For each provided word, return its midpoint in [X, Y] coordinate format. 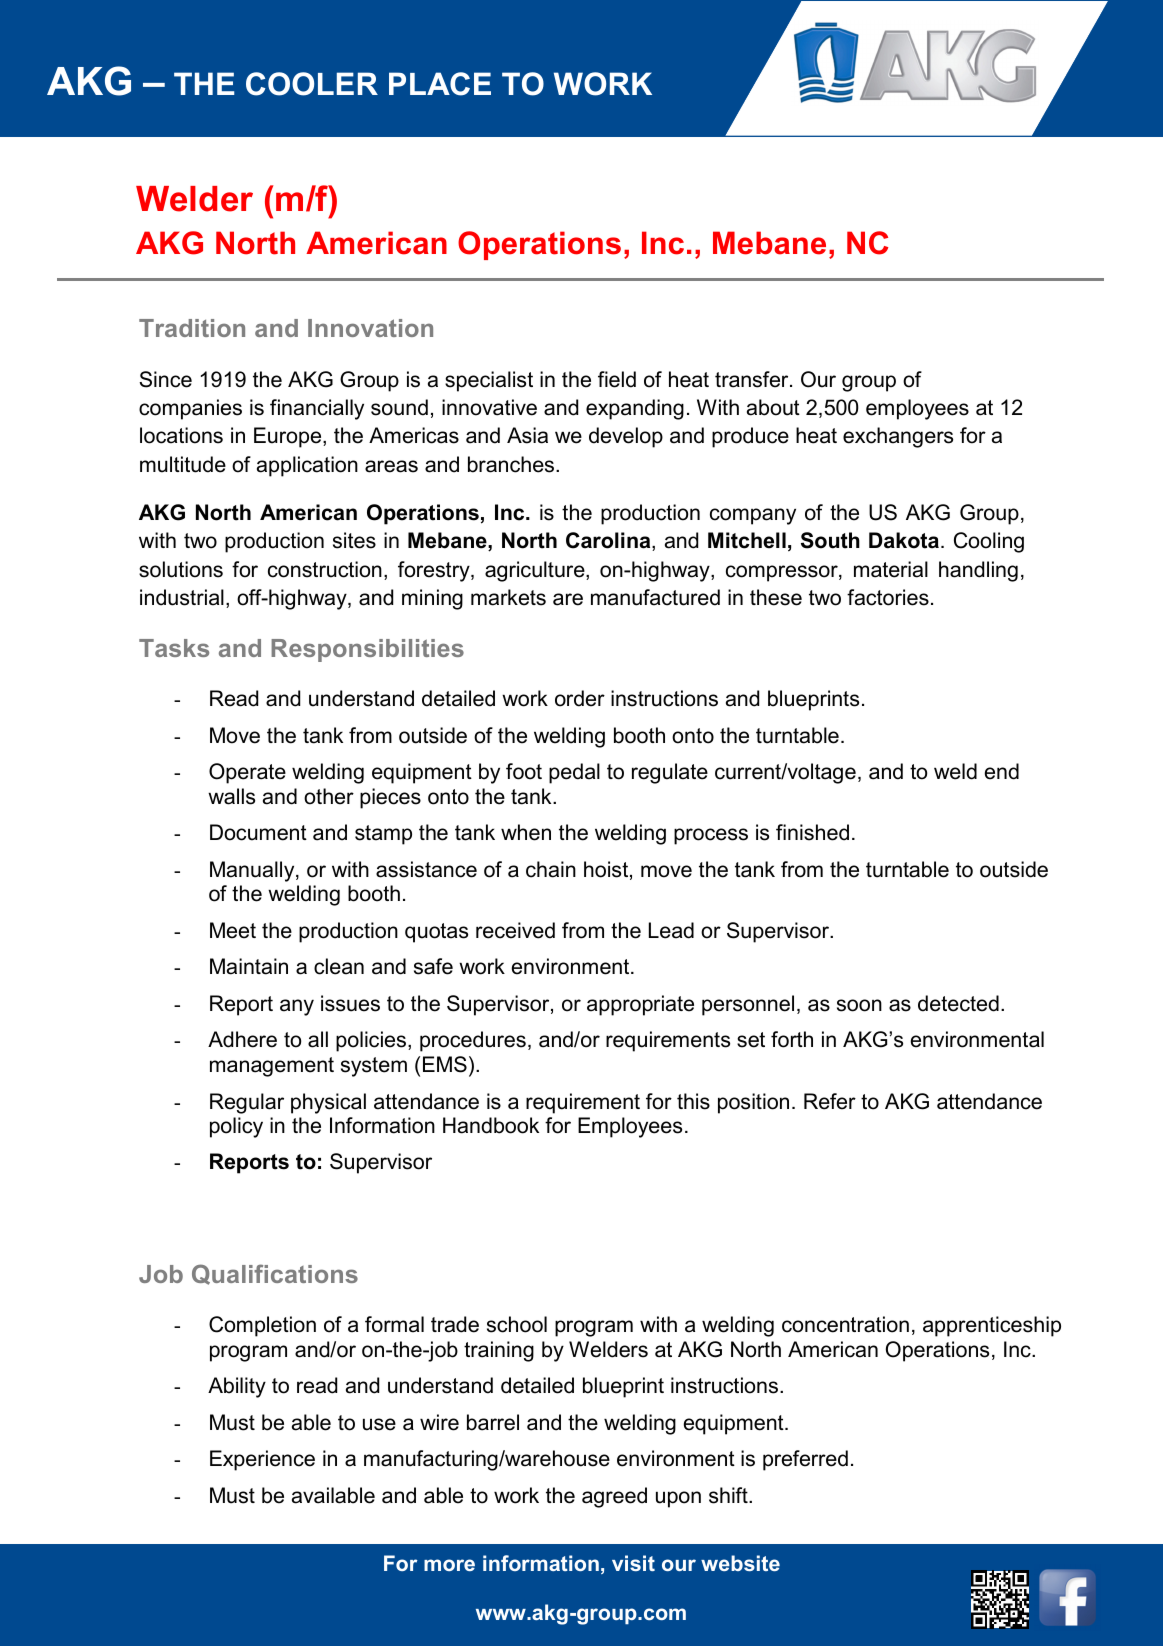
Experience [262, 1460]
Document [258, 832]
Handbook [491, 1125]
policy [236, 1127]
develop [626, 437]
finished [812, 832]
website [740, 1563]
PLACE [440, 84]
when [526, 832]
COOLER [312, 84]
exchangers [898, 437]
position [753, 1103]
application [307, 466]
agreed [614, 1497]
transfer [753, 379]
